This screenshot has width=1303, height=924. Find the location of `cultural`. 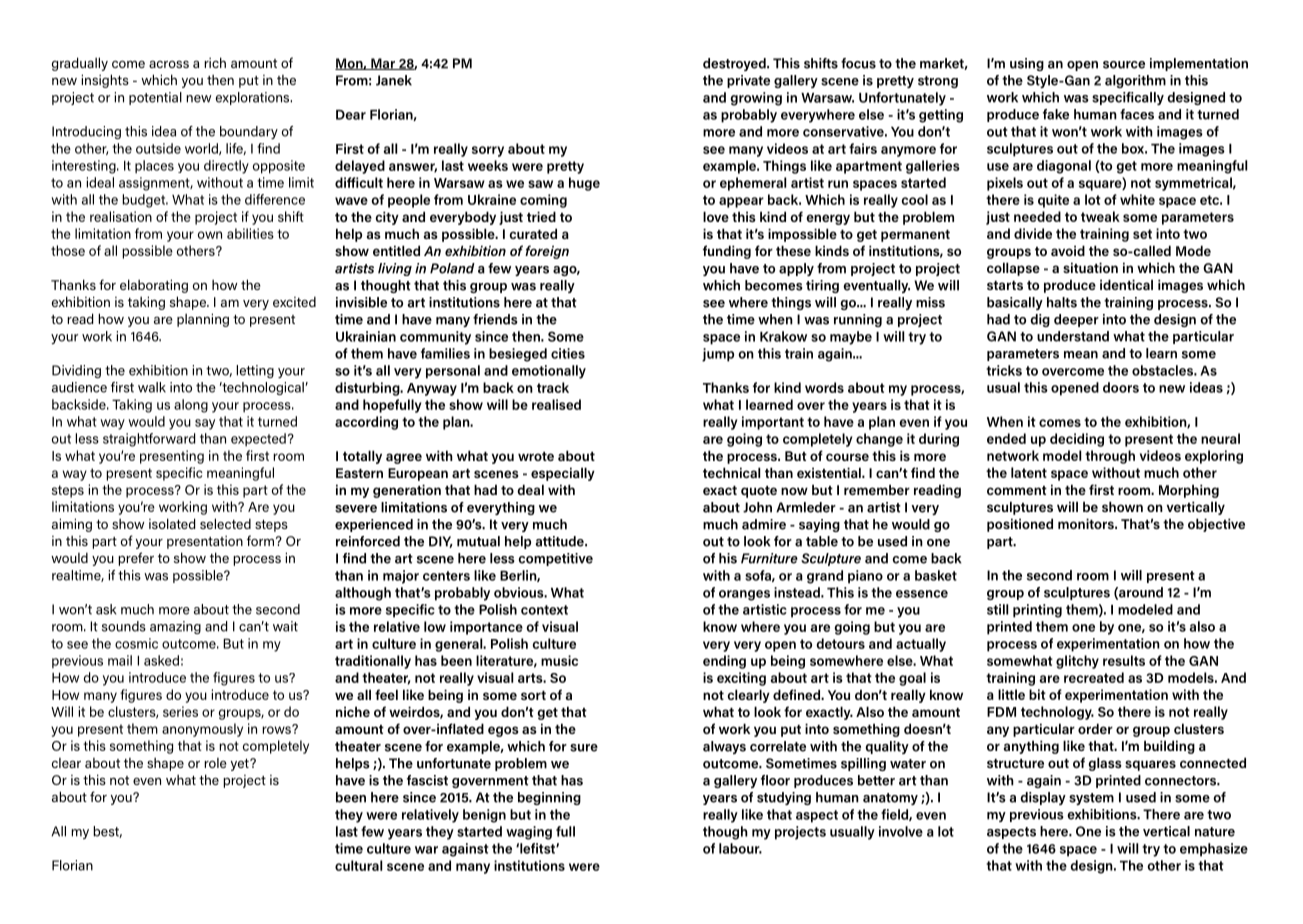

cultural is located at coordinates (358, 865).
